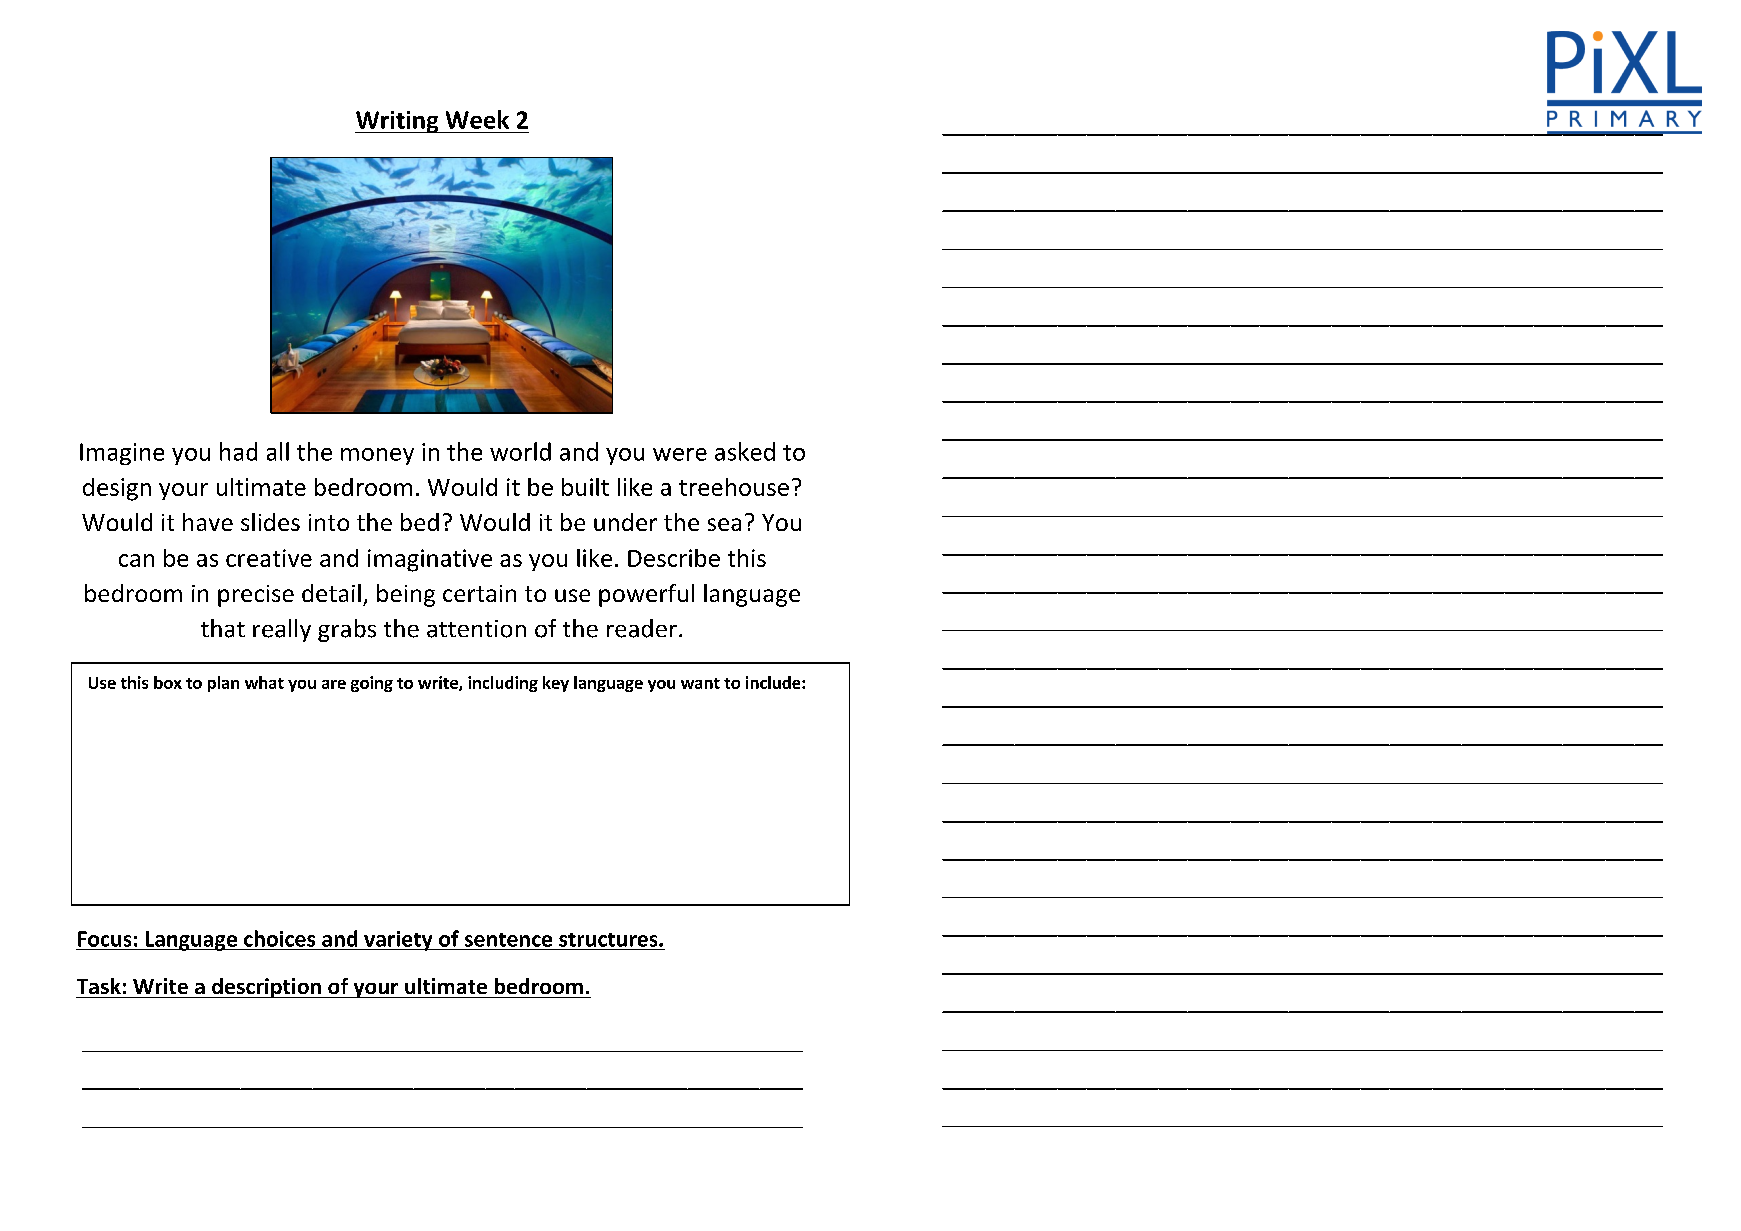 The width and height of the image is (1741, 1231). What do you see at coordinates (168, 682) in the image?
I see `box` at bounding box center [168, 682].
